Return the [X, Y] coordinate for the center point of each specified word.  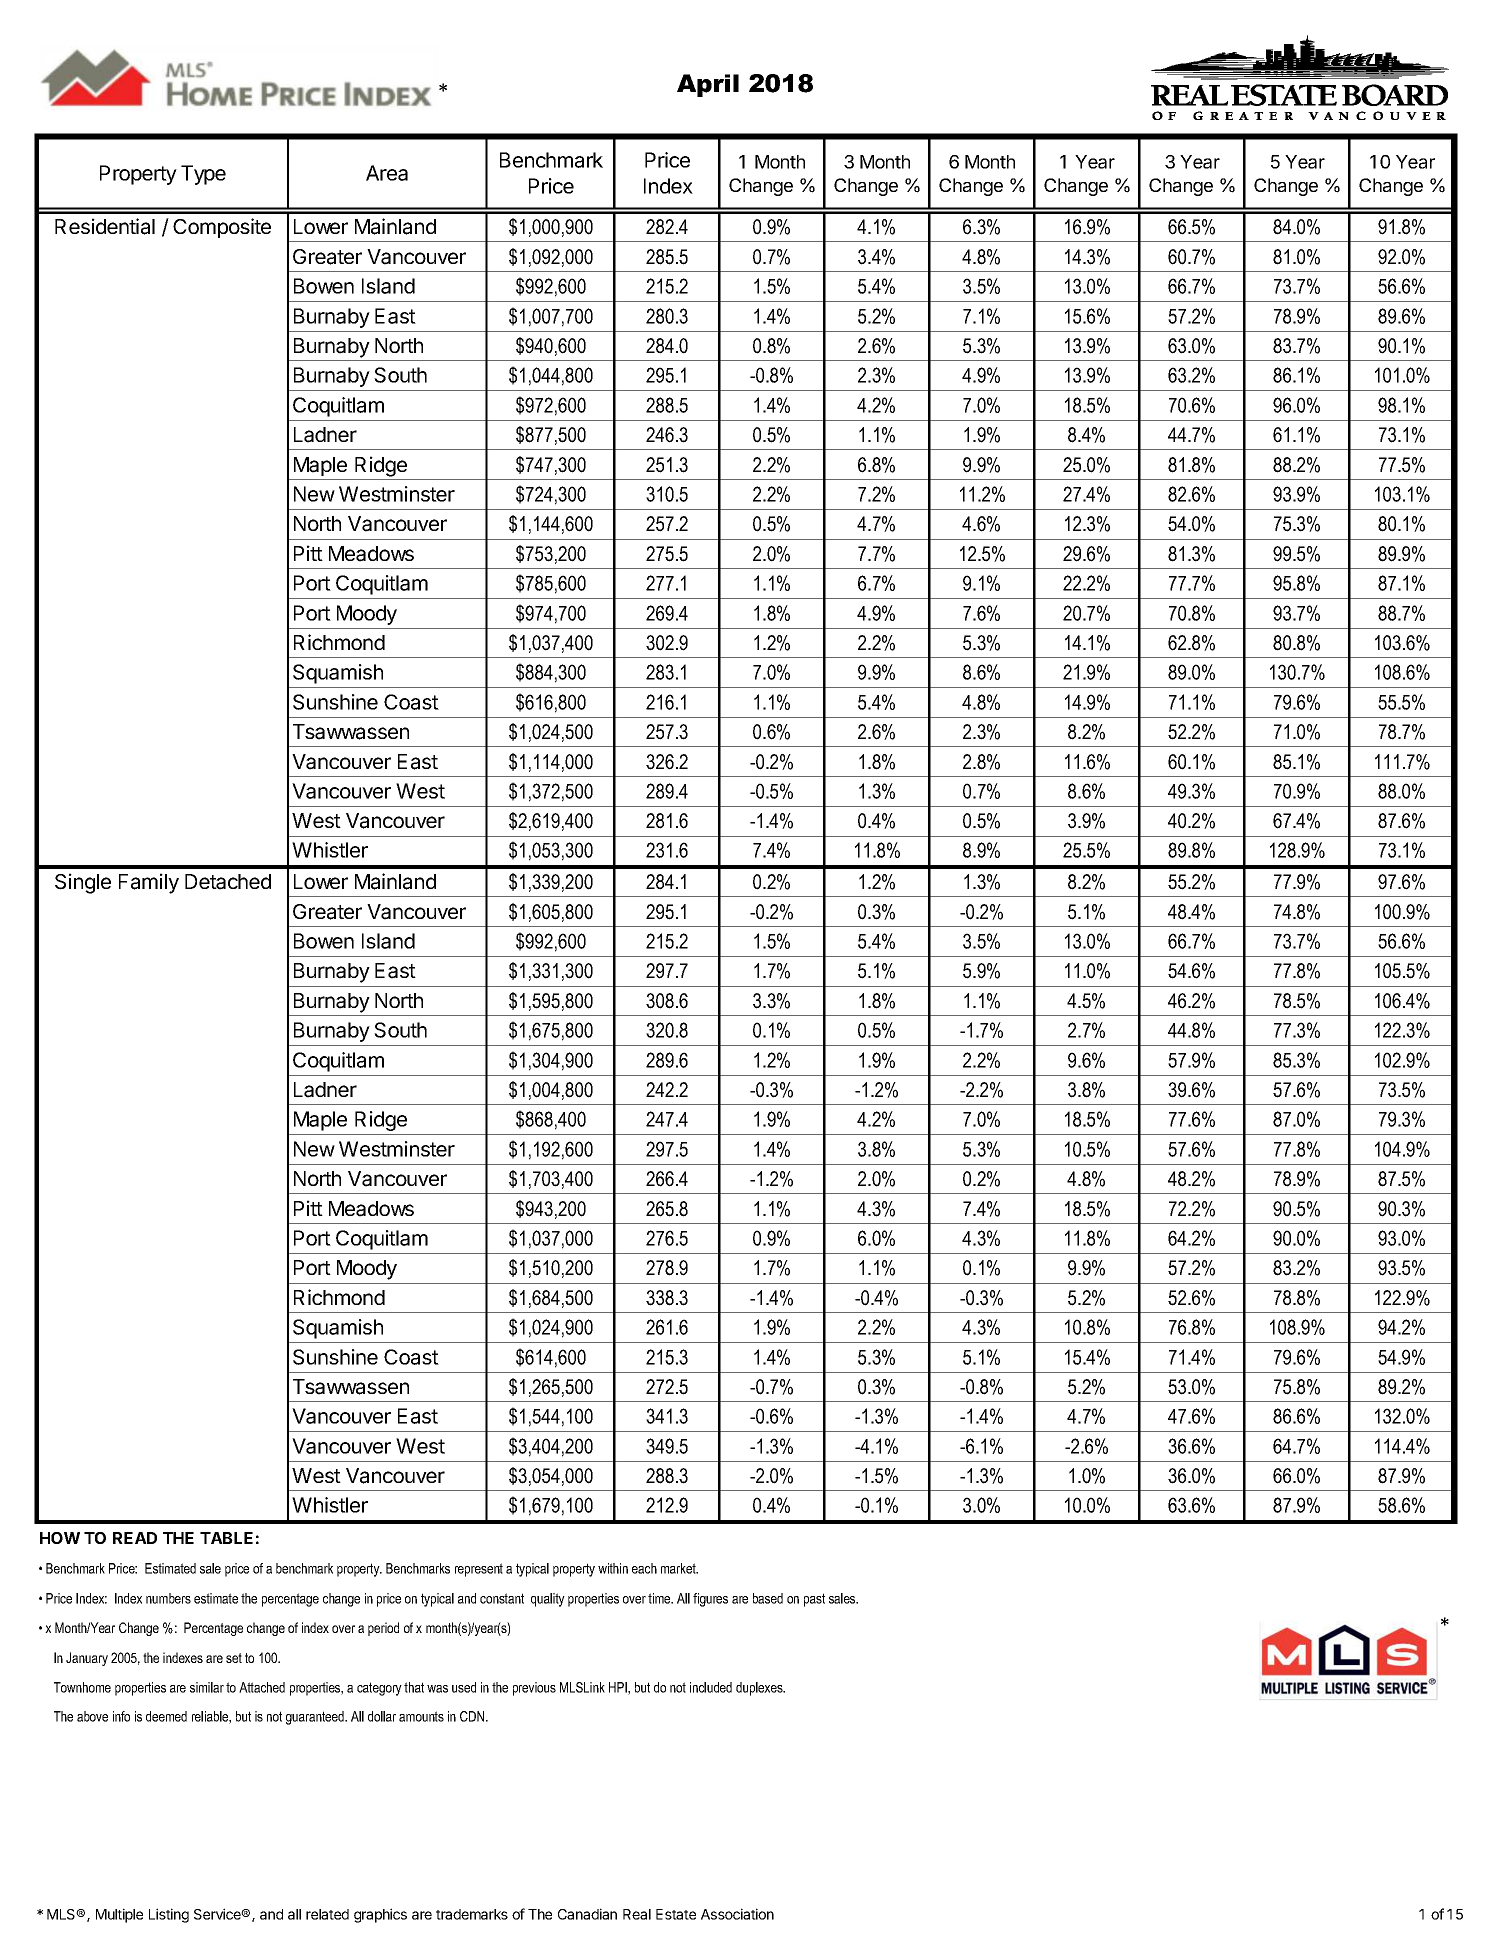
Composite [222, 228]
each [644, 1568]
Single [83, 883]
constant [502, 1598]
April [708, 85]
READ [135, 1538]
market [679, 1568]
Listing [169, 1915]
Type [203, 175]
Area [387, 173]
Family [149, 883]
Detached [228, 882]
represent [479, 1570]
